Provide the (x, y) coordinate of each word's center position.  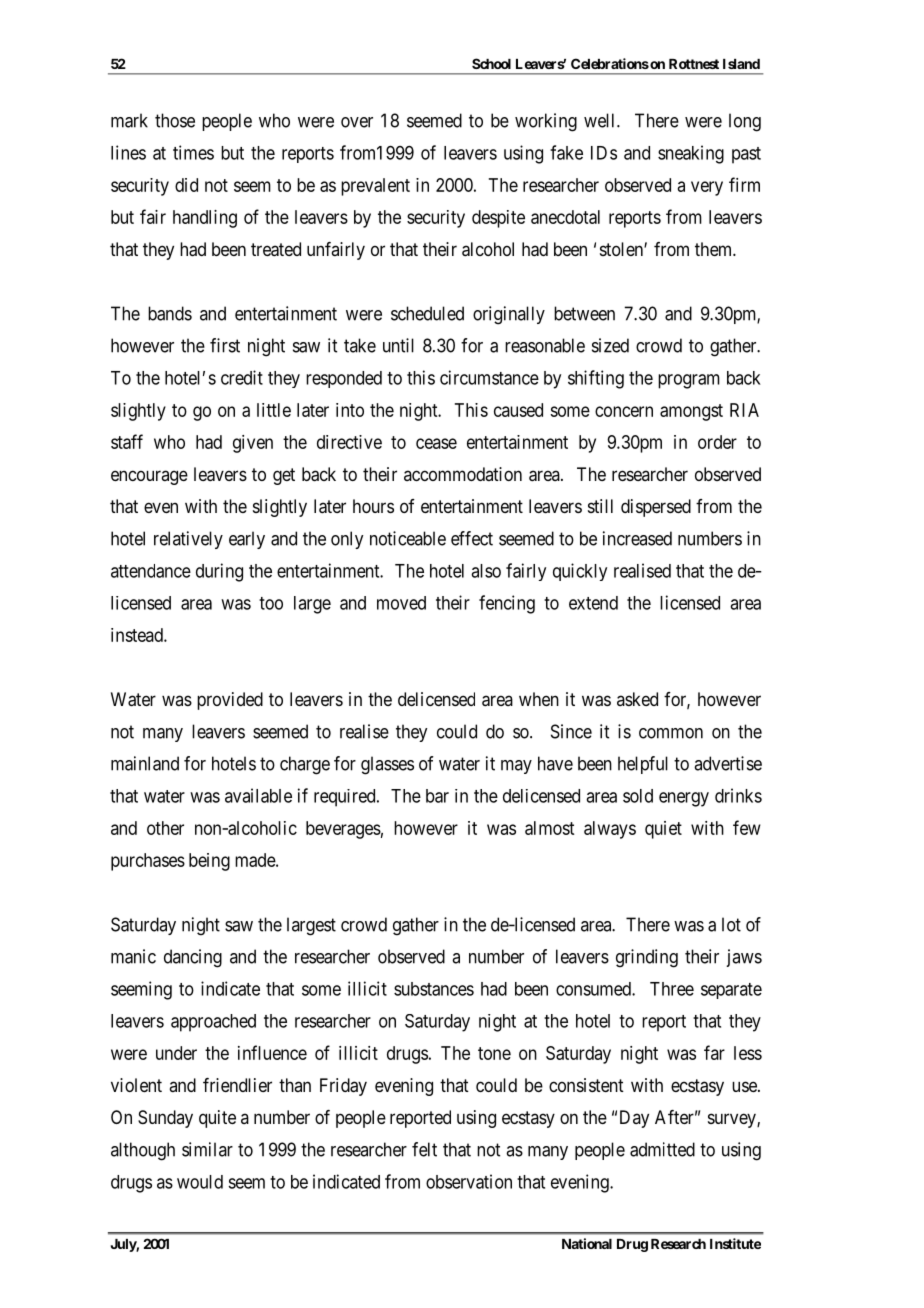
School (491, 63)
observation (469, 1181)
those (175, 120)
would (200, 1182)
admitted (662, 1149)
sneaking (691, 154)
